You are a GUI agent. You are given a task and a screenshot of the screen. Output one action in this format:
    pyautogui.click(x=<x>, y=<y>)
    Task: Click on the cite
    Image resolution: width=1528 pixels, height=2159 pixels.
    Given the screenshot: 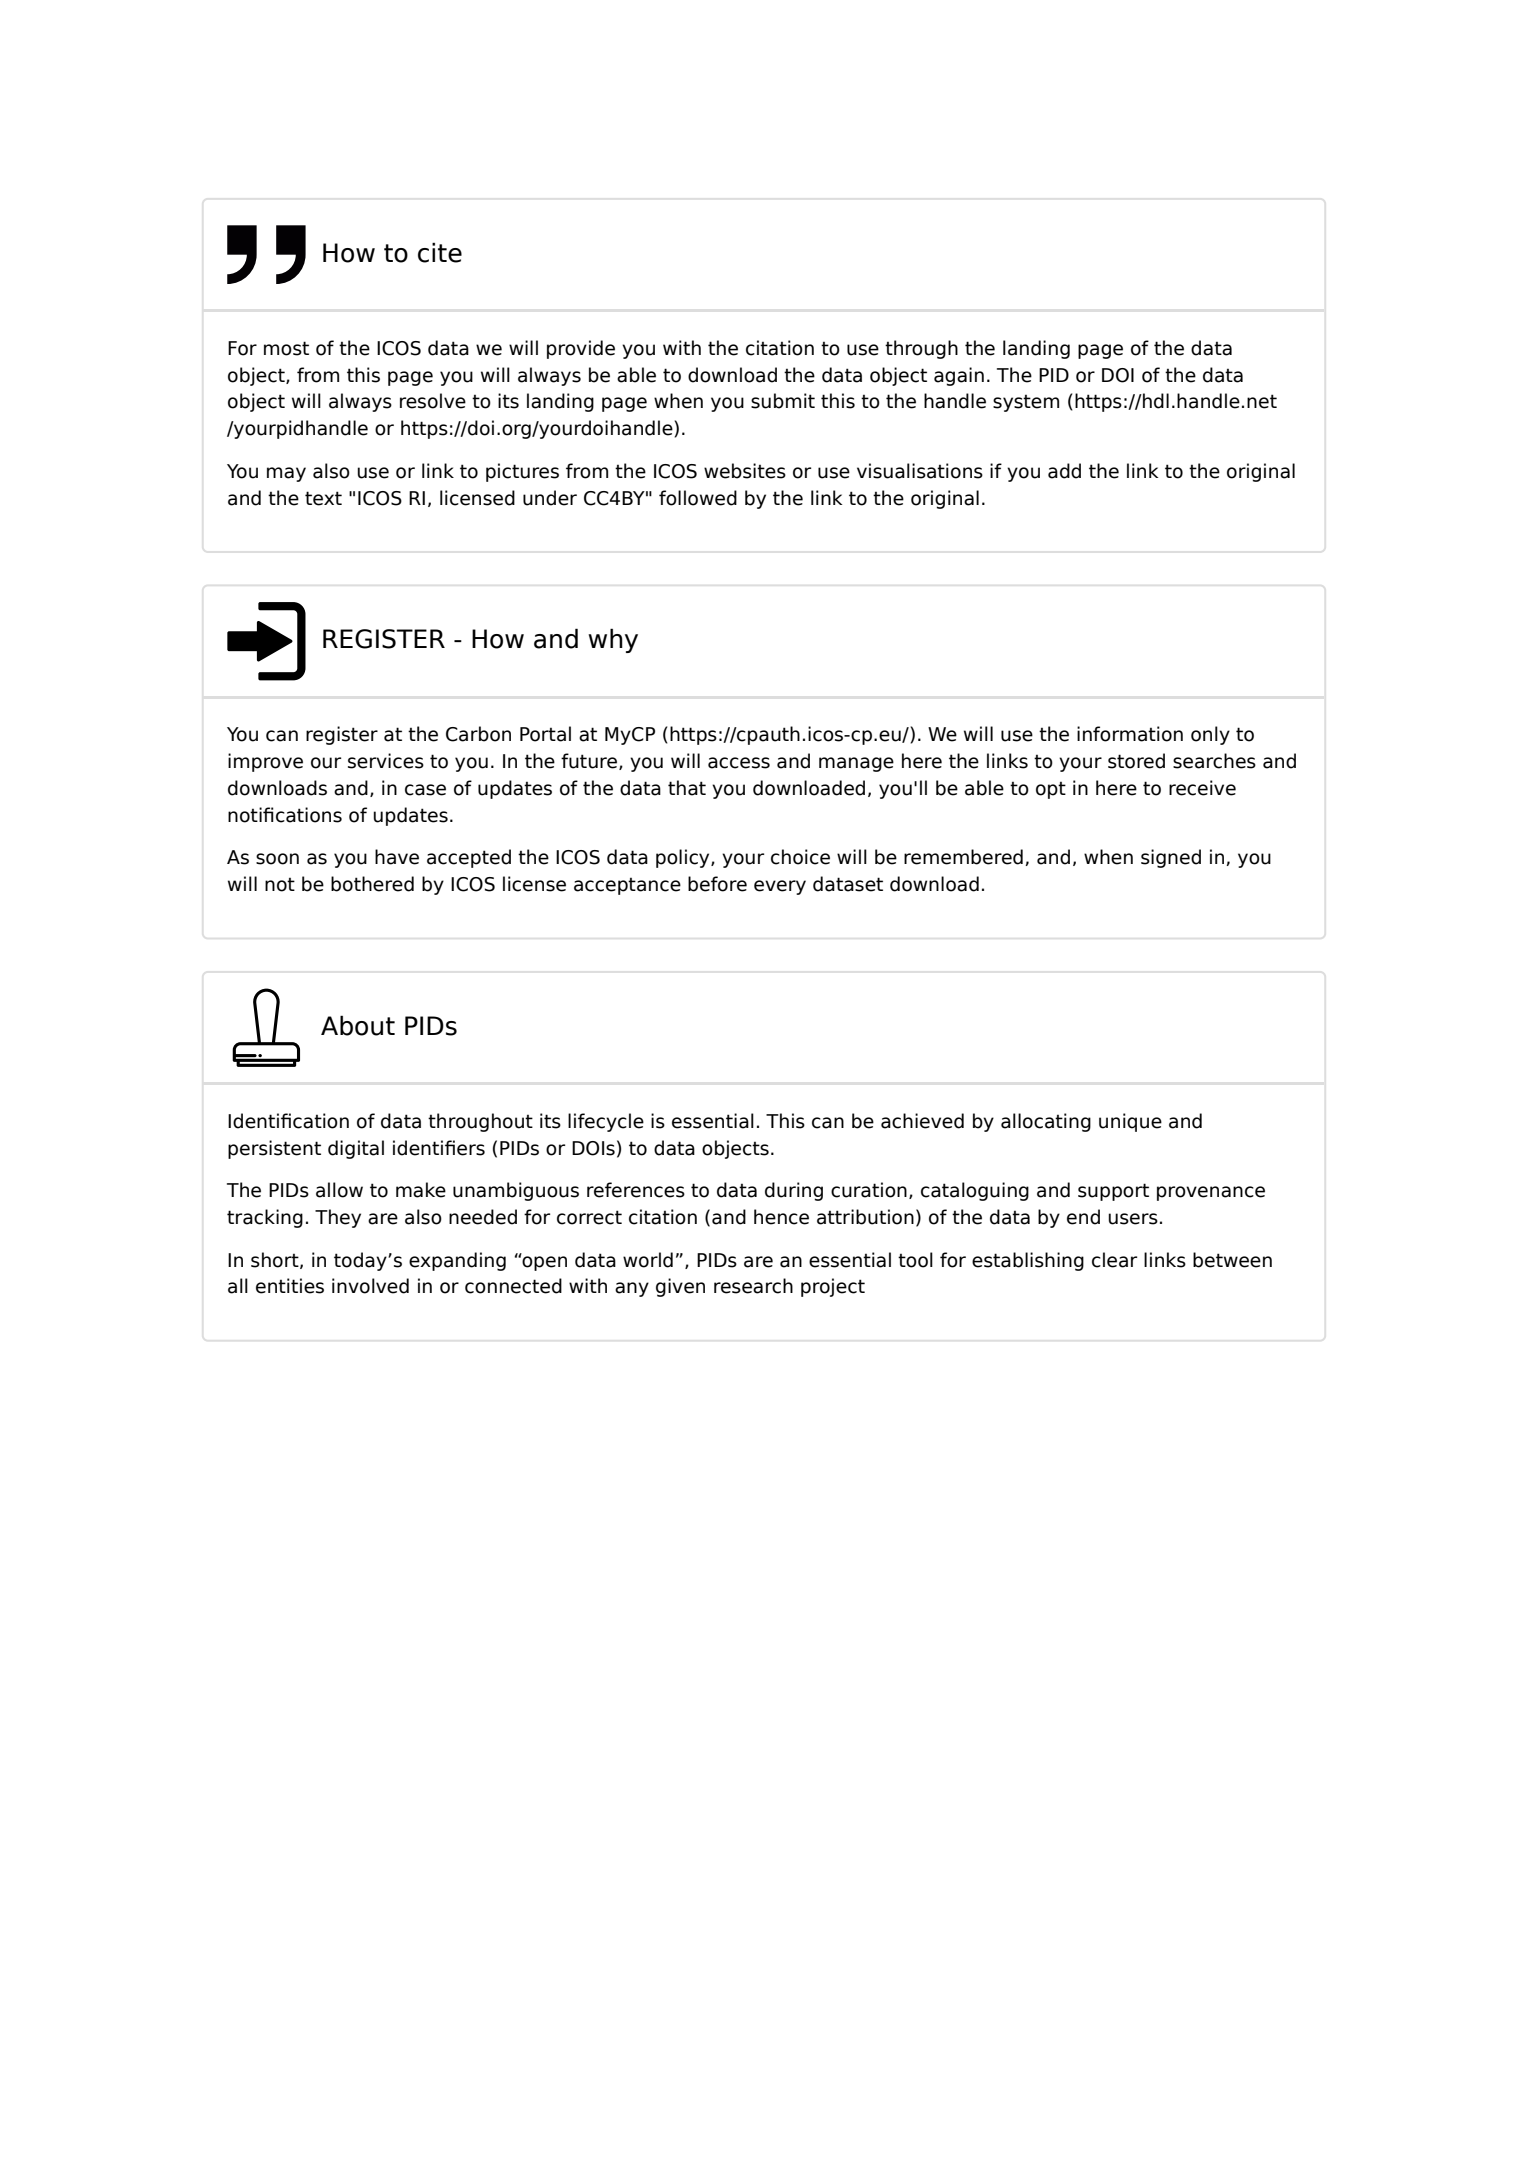 What is the action you would take?
    pyautogui.click(x=440, y=252)
